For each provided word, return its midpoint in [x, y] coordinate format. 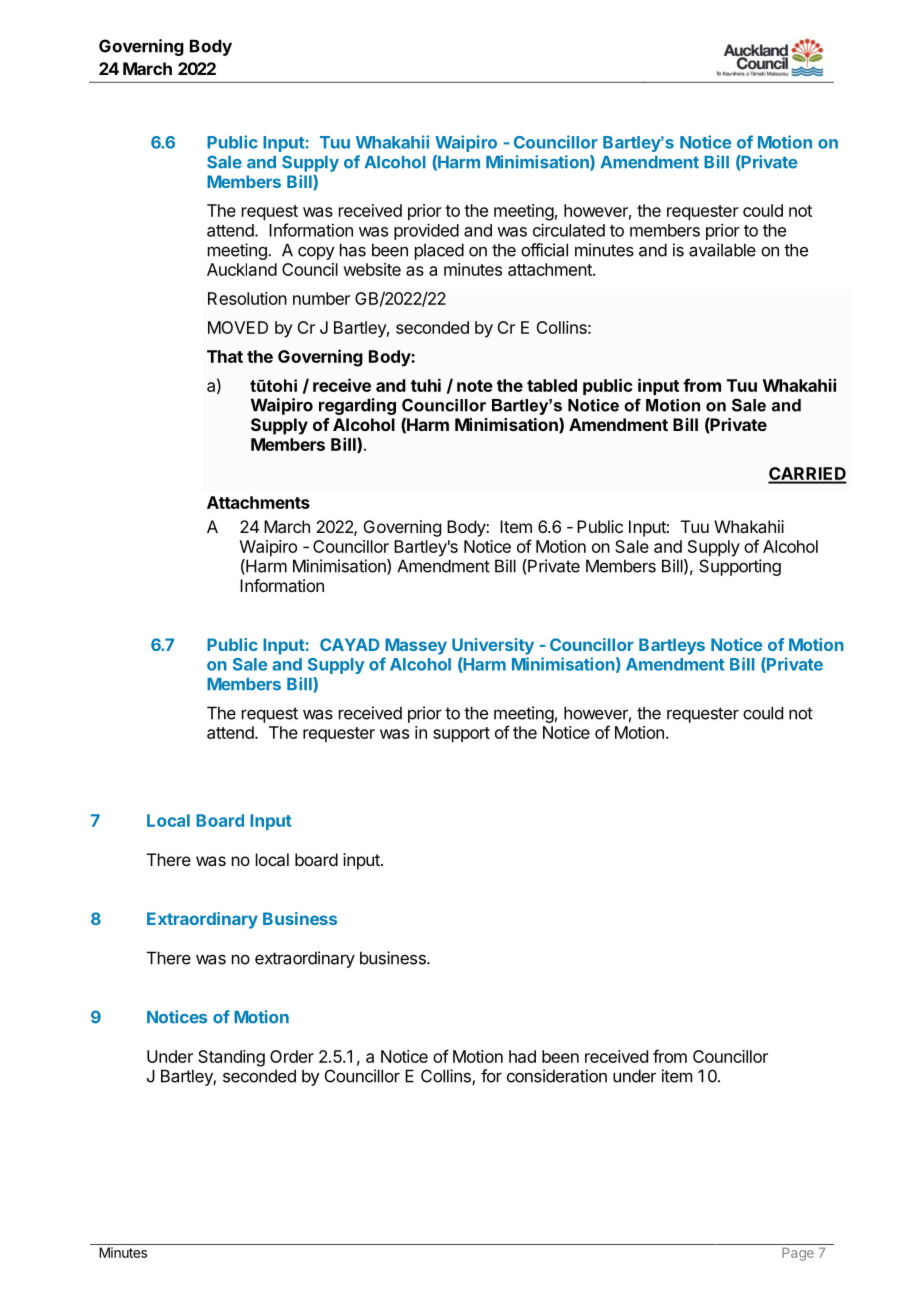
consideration [557, 1076]
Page [798, 1254]
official [544, 250]
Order [292, 1056]
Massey [416, 646]
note [475, 386]
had [522, 1056]
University [493, 646]
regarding [357, 406]
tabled [552, 385]
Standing [231, 1058]
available [722, 250]
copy [316, 253]
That [225, 356]
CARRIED [807, 475]
